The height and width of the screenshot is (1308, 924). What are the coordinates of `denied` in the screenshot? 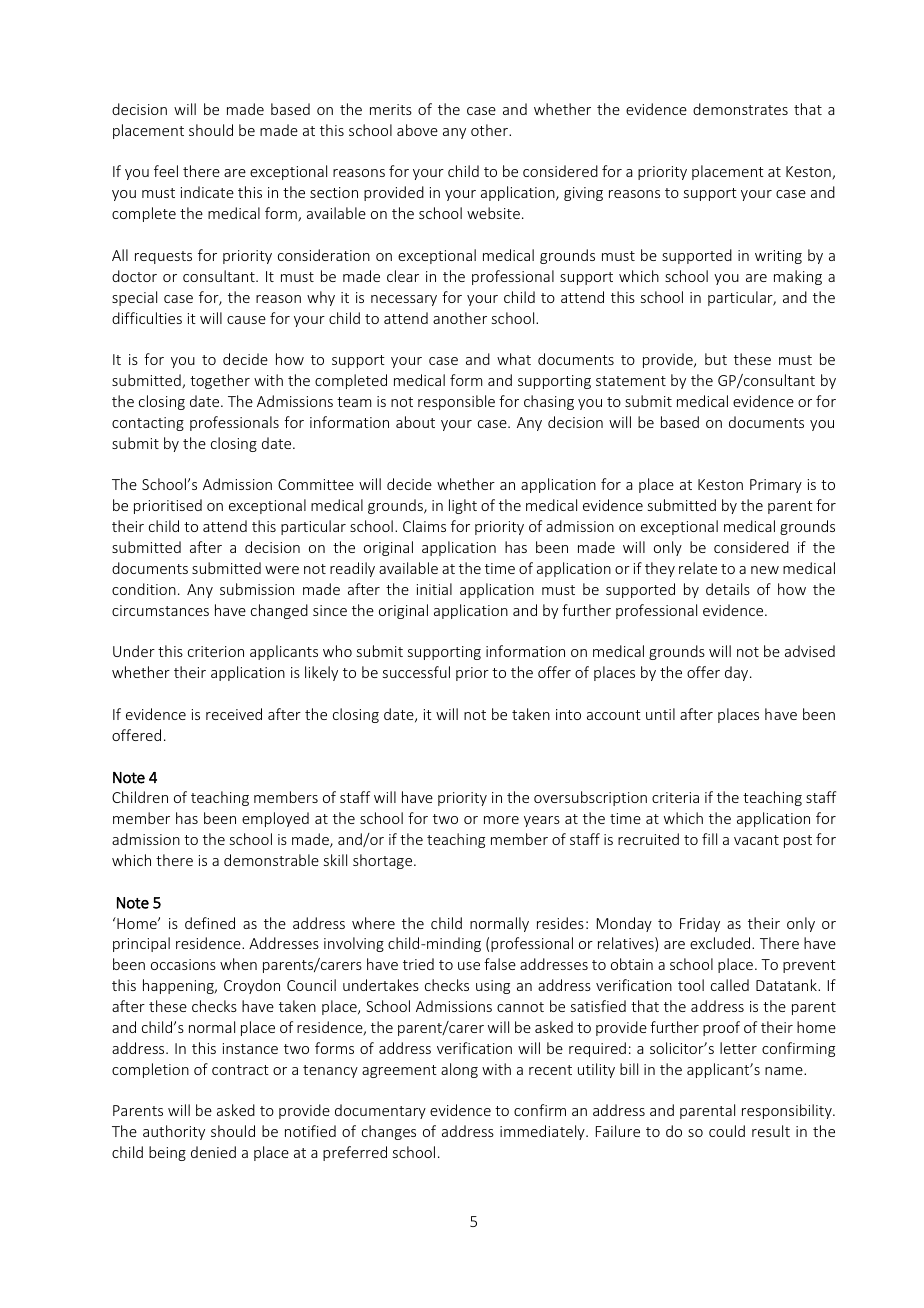 It's located at (213, 1152).
